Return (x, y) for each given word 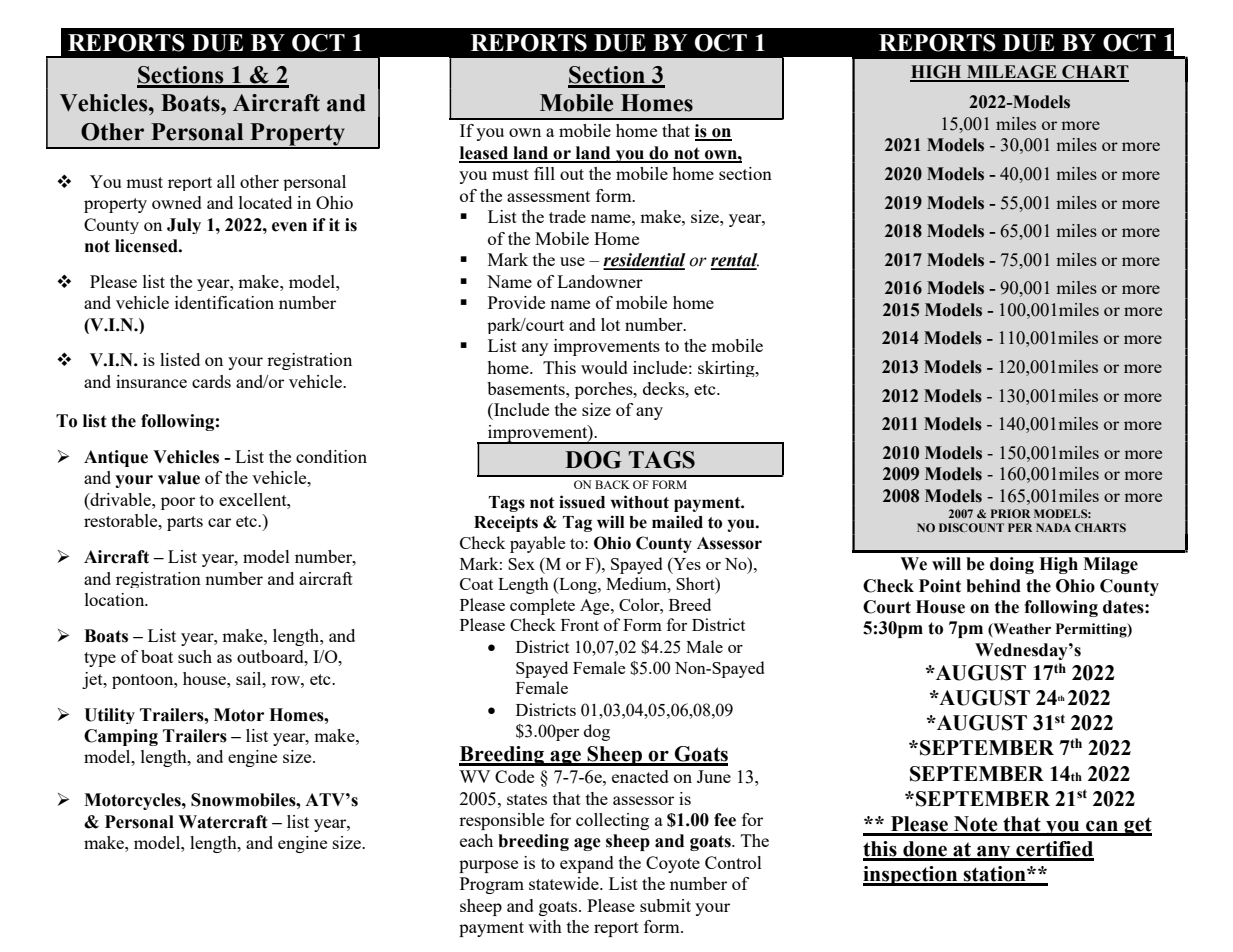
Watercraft (223, 822)
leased (484, 154)
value (179, 478)
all (226, 181)
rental (735, 261)
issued (582, 502)
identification (224, 302)
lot (610, 324)
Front (580, 625)
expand (587, 864)
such (195, 656)
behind (993, 586)
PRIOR (1010, 513)
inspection (911, 876)
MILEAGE (1012, 73)
